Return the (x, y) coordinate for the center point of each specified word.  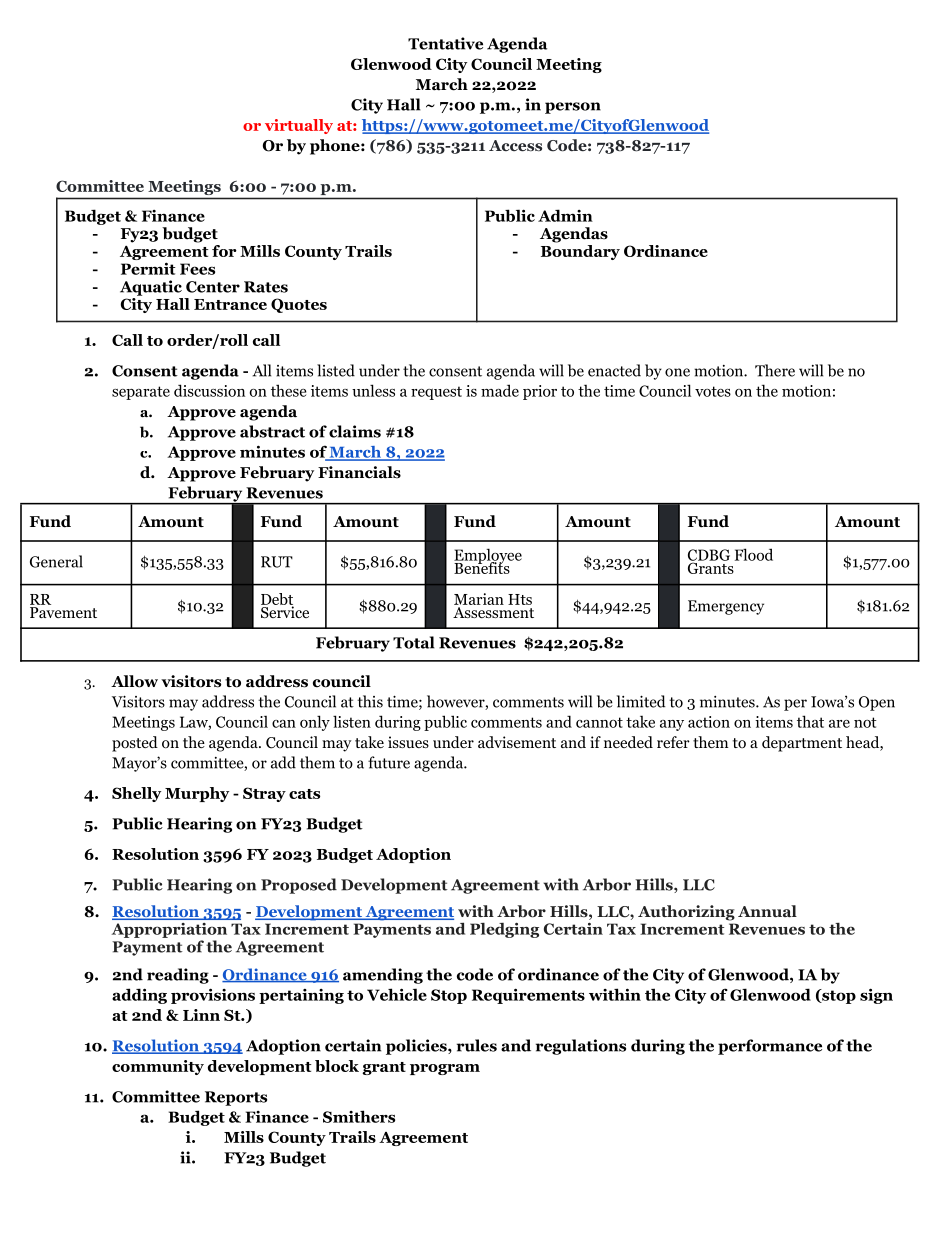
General (56, 561)
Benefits (483, 566)
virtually (299, 126)
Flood (754, 554)
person (573, 108)
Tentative (445, 43)
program (445, 1069)
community (158, 1067)
